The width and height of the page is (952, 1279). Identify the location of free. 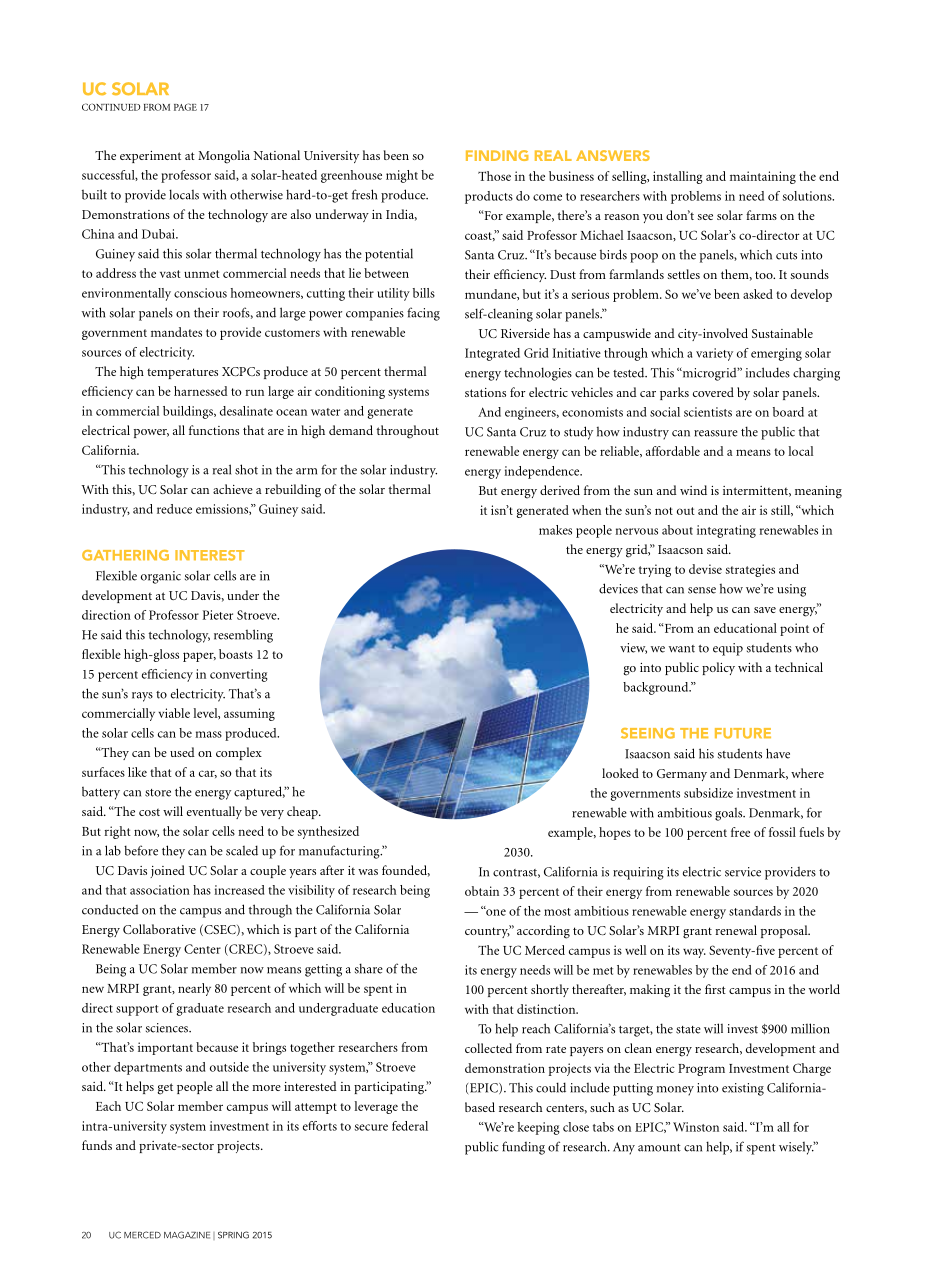
(740, 832).
